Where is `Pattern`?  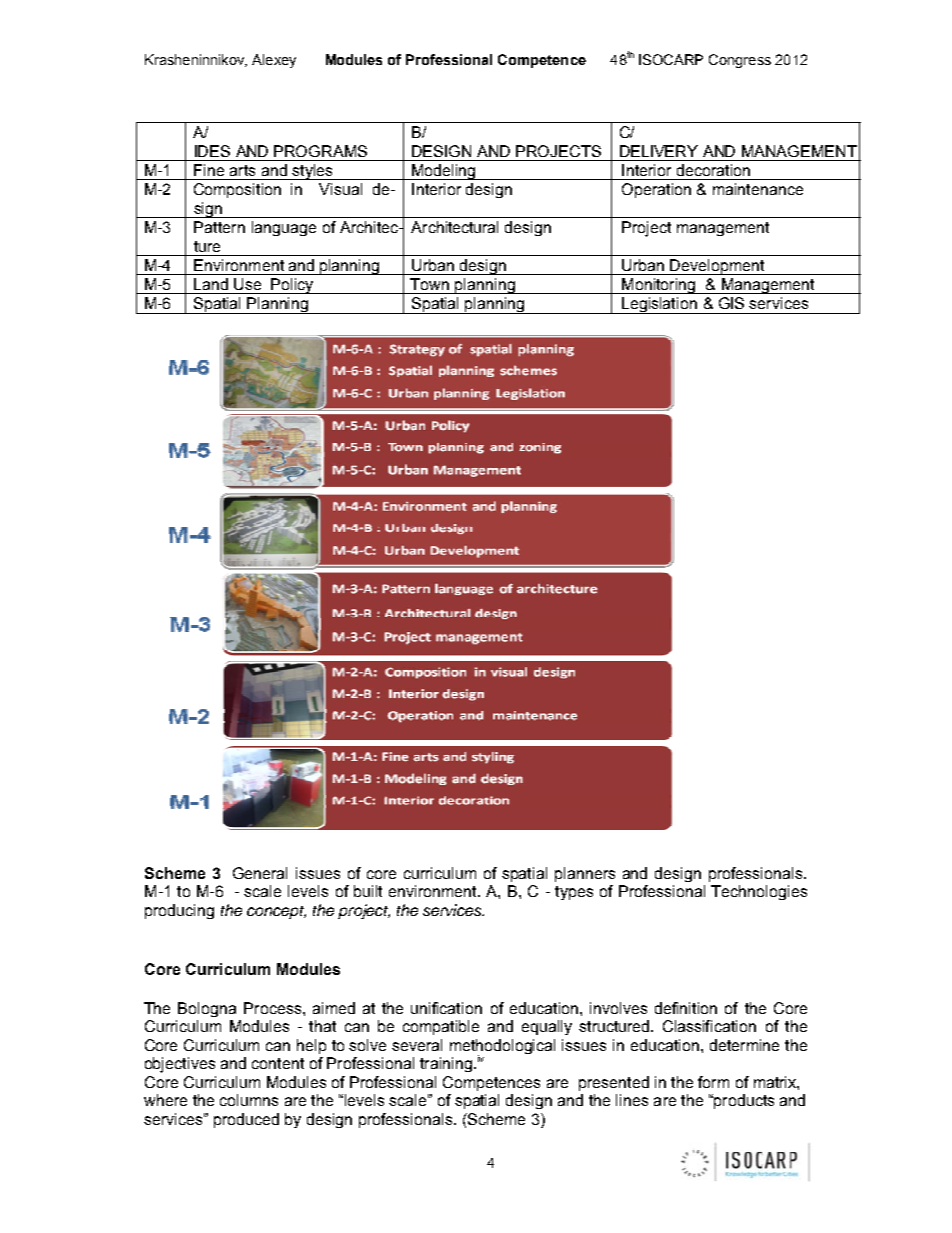
Pattern is located at coordinates (219, 227).
